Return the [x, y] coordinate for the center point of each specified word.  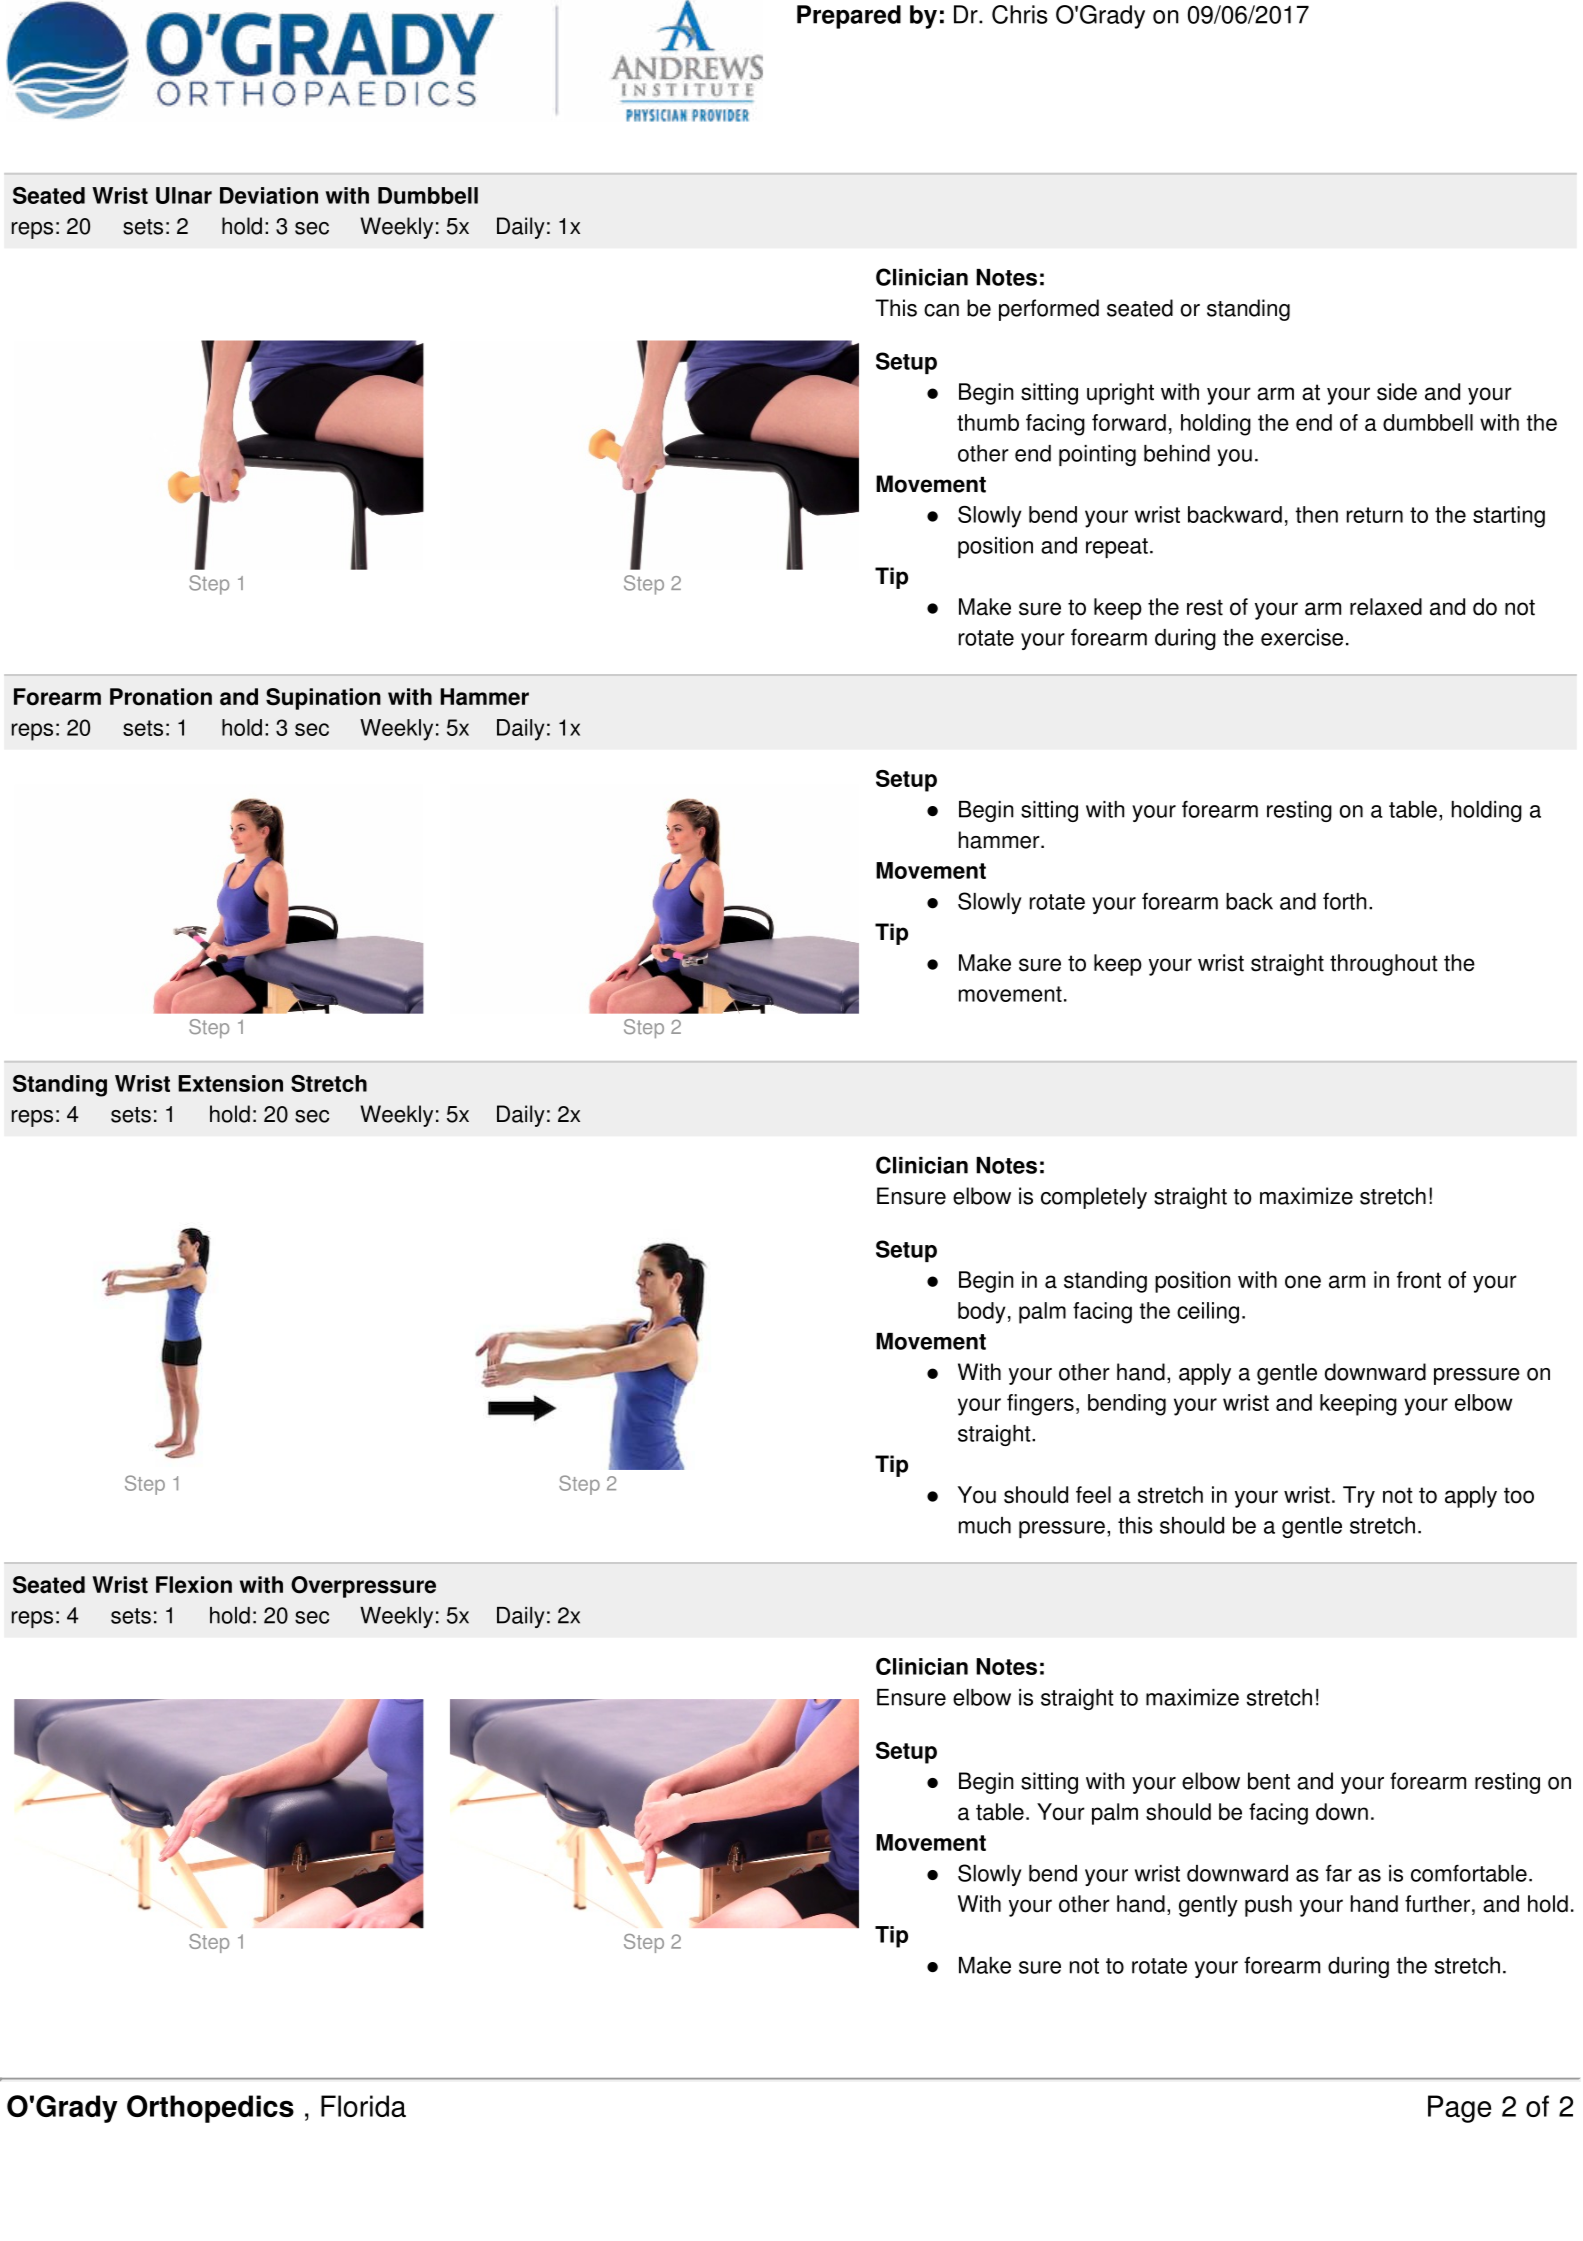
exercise [1302, 637]
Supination [323, 699]
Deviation [269, 195]
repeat [1117, 548]
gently [1208, 1906]
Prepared [849, 17]
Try [1359, 1497]
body [982, 1313]
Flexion [194, 1585]
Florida [363, 2106]
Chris [1020, 14]
